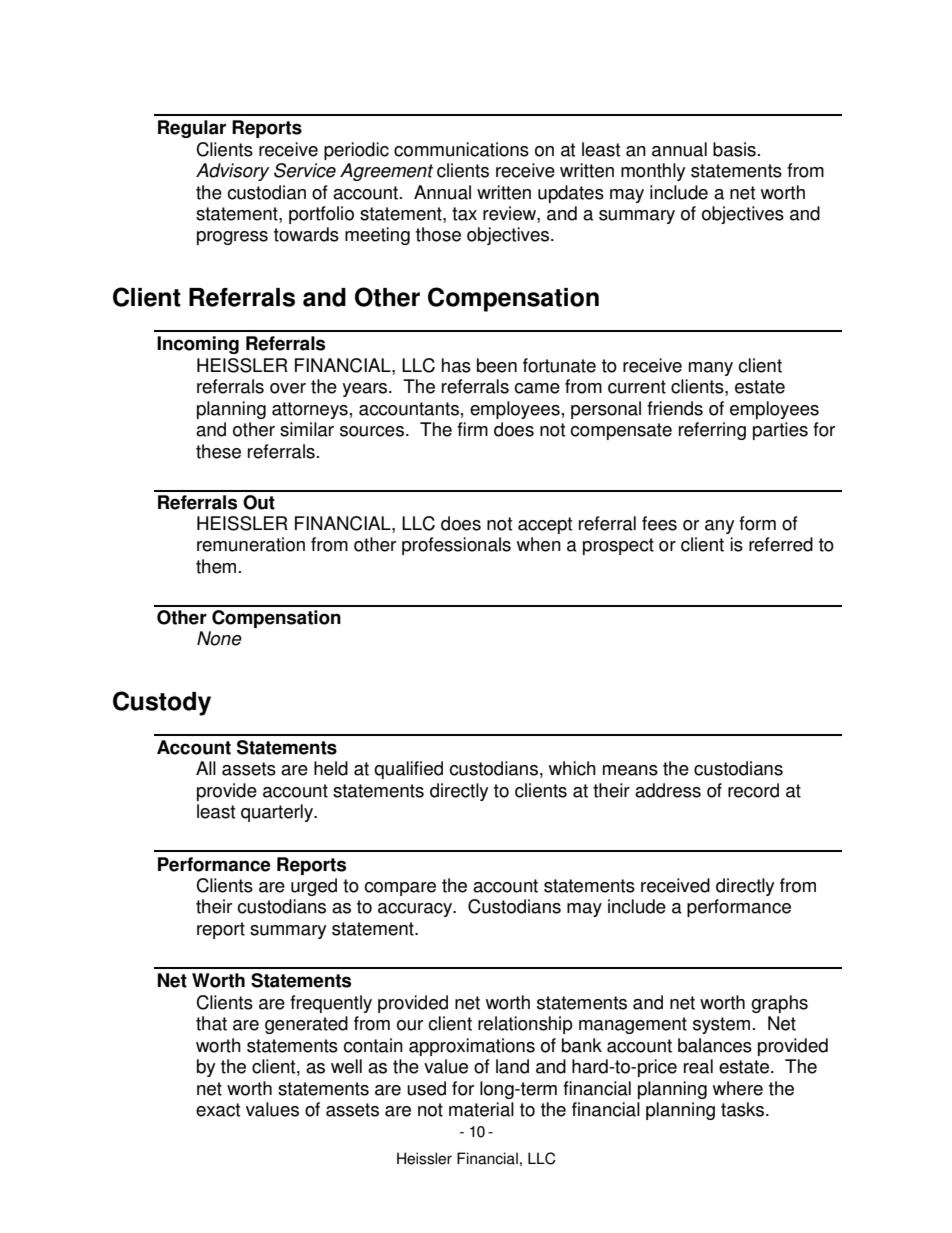 Image resolution: width=952 pixels, height=1233 pixels. I want to click on firm, so click(472, 429).
